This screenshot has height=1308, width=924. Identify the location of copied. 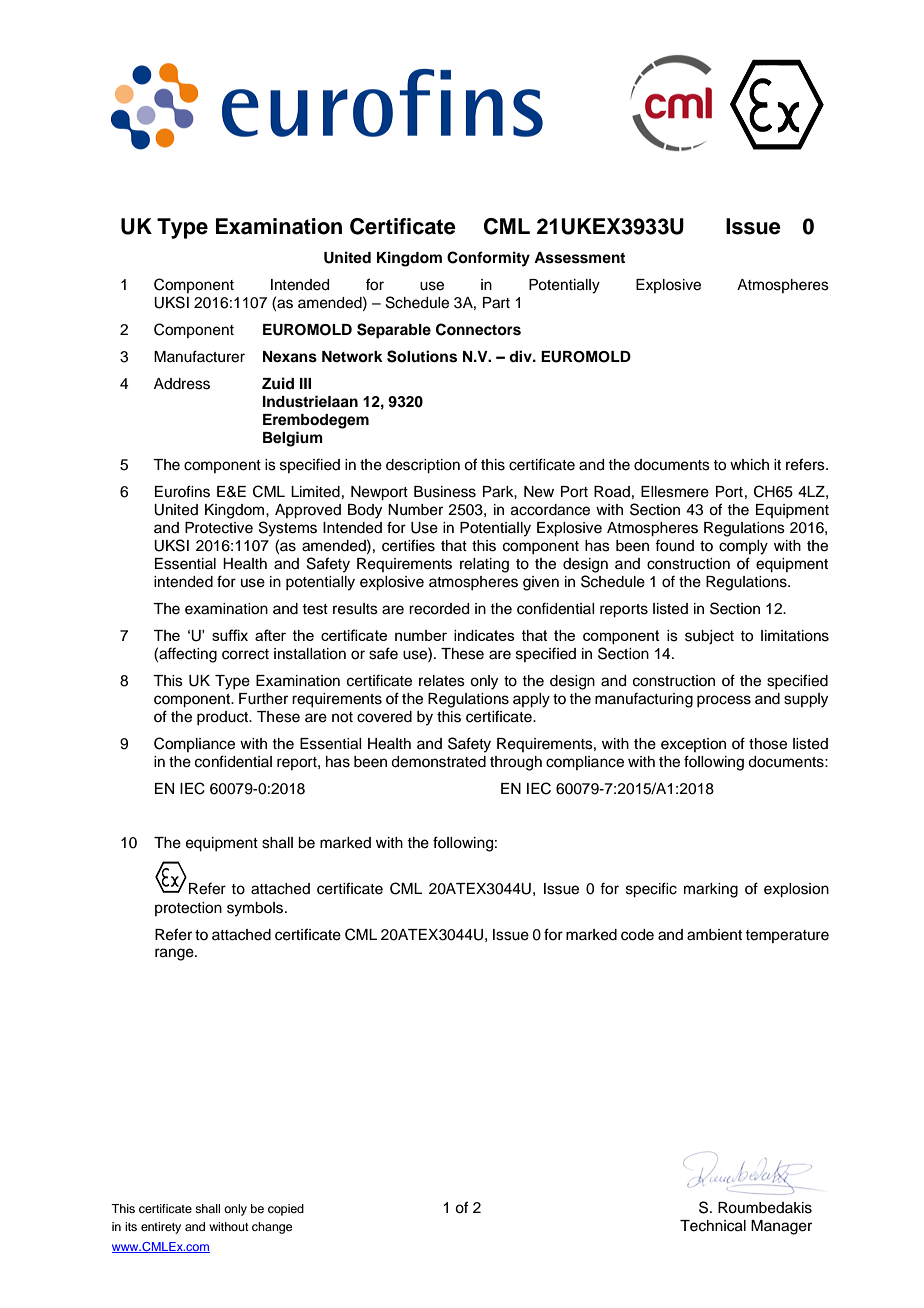
(286, 1210).
